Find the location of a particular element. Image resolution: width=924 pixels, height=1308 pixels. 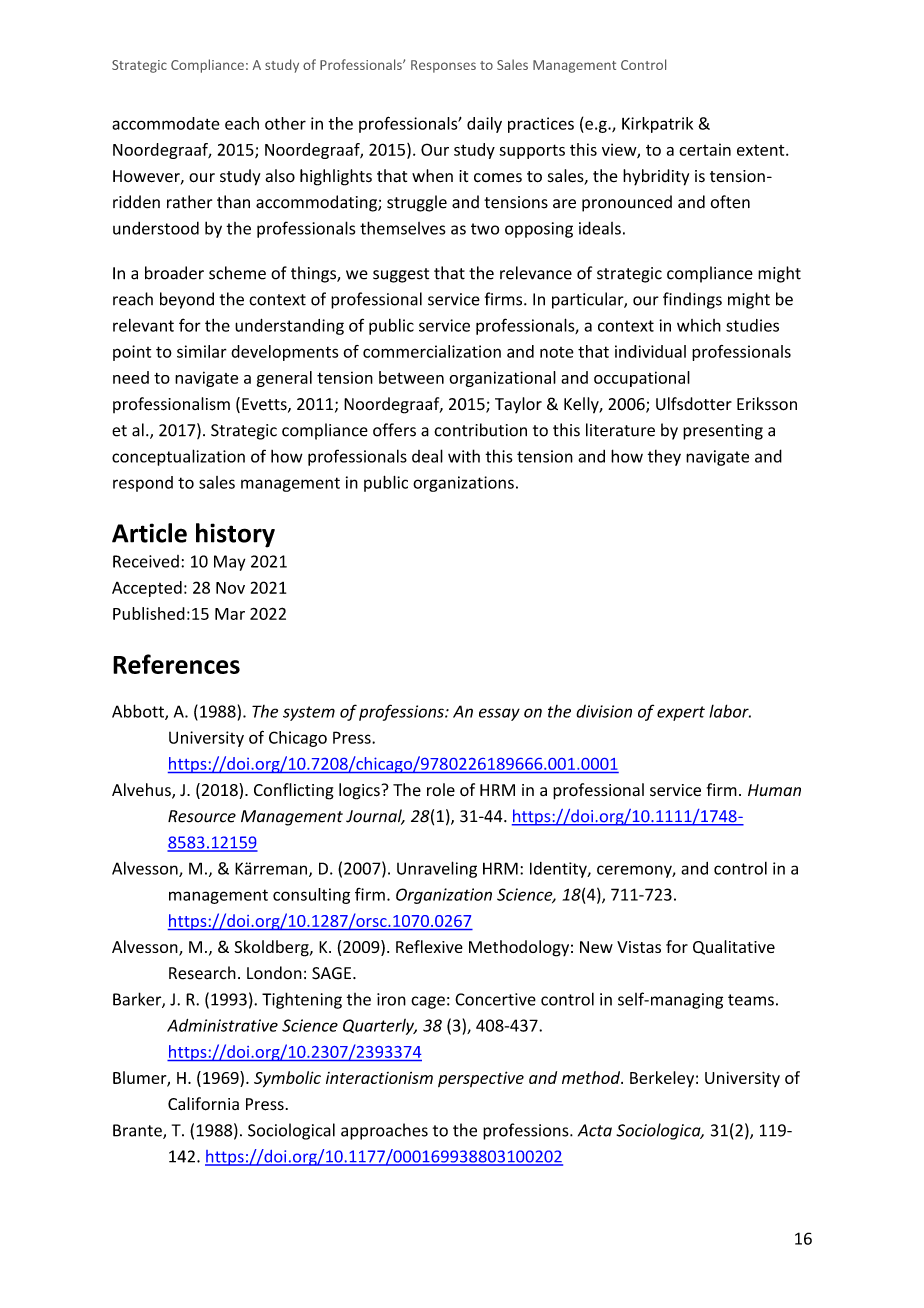

expert is located at coordinates (681, 713).
